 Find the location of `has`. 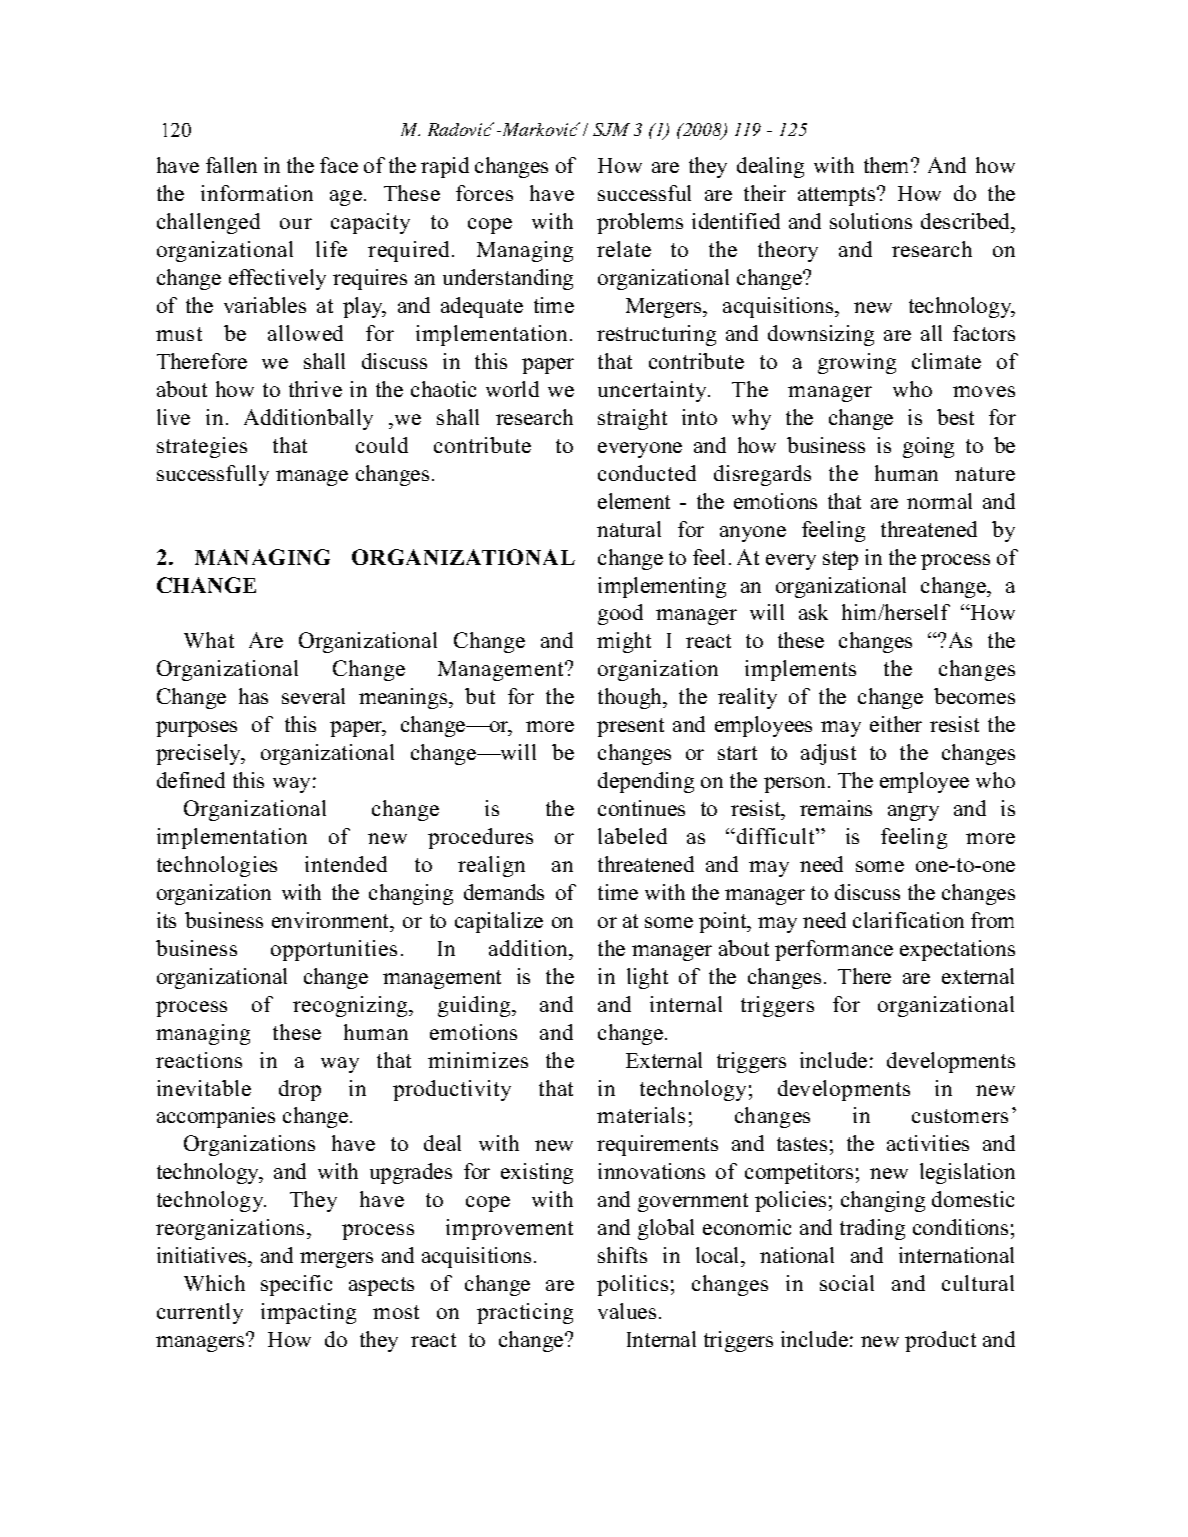

has is located at coordinates (253, 696).
